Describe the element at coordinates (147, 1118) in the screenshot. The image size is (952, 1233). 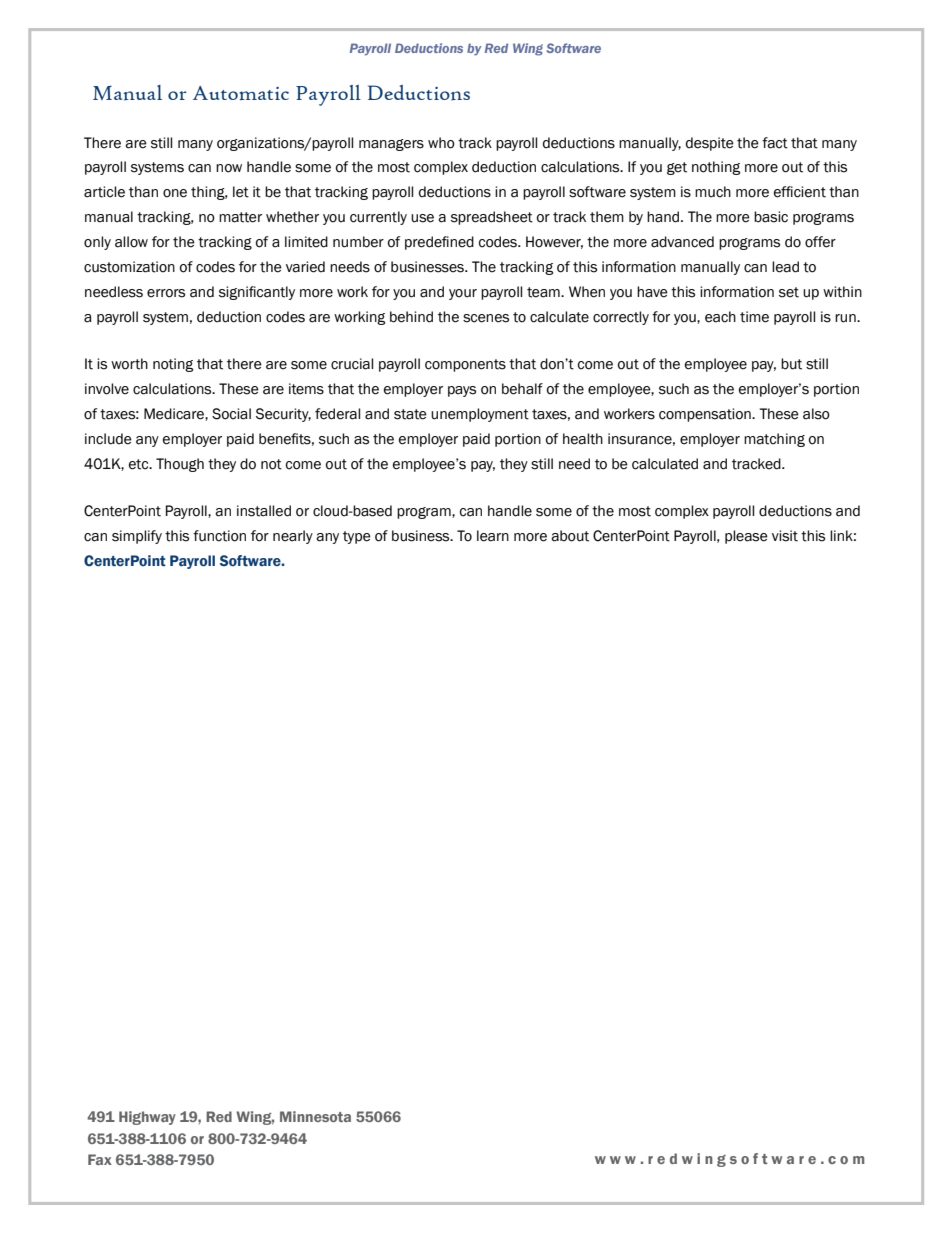
I see `Highway` at that location.
